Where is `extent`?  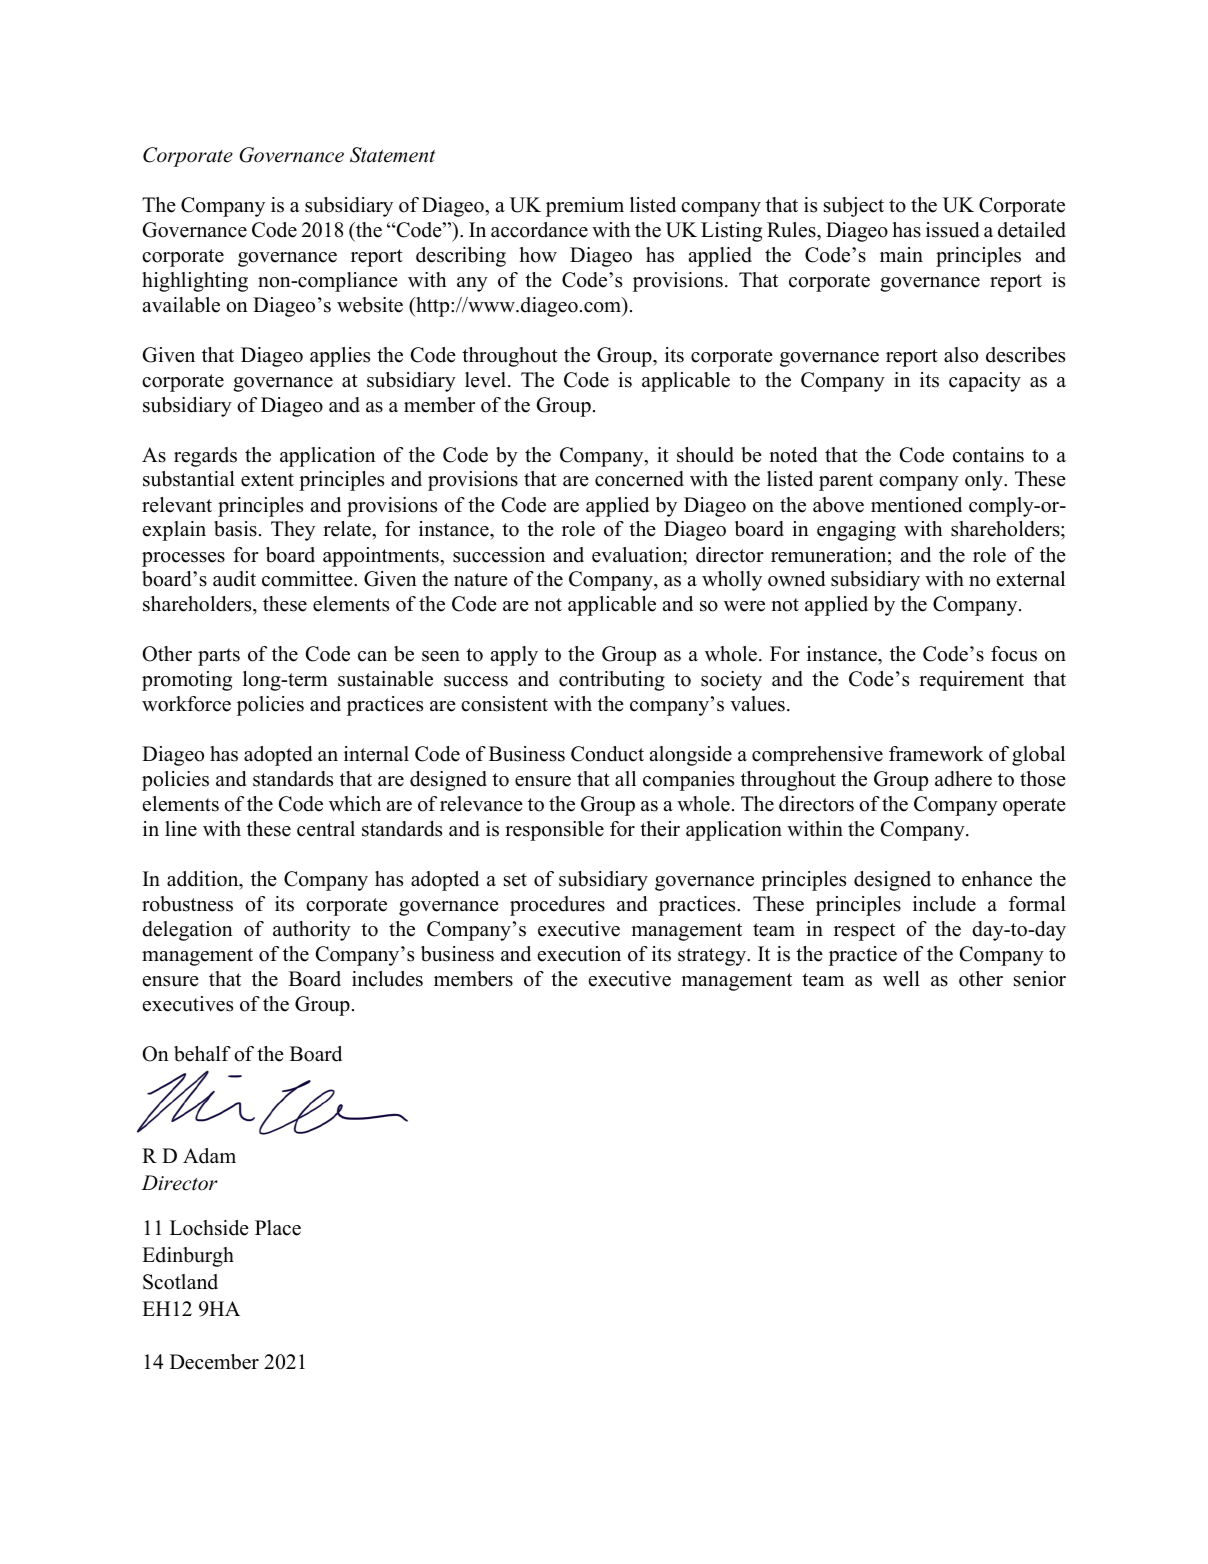
extent is located at coordinates (267, 480).
